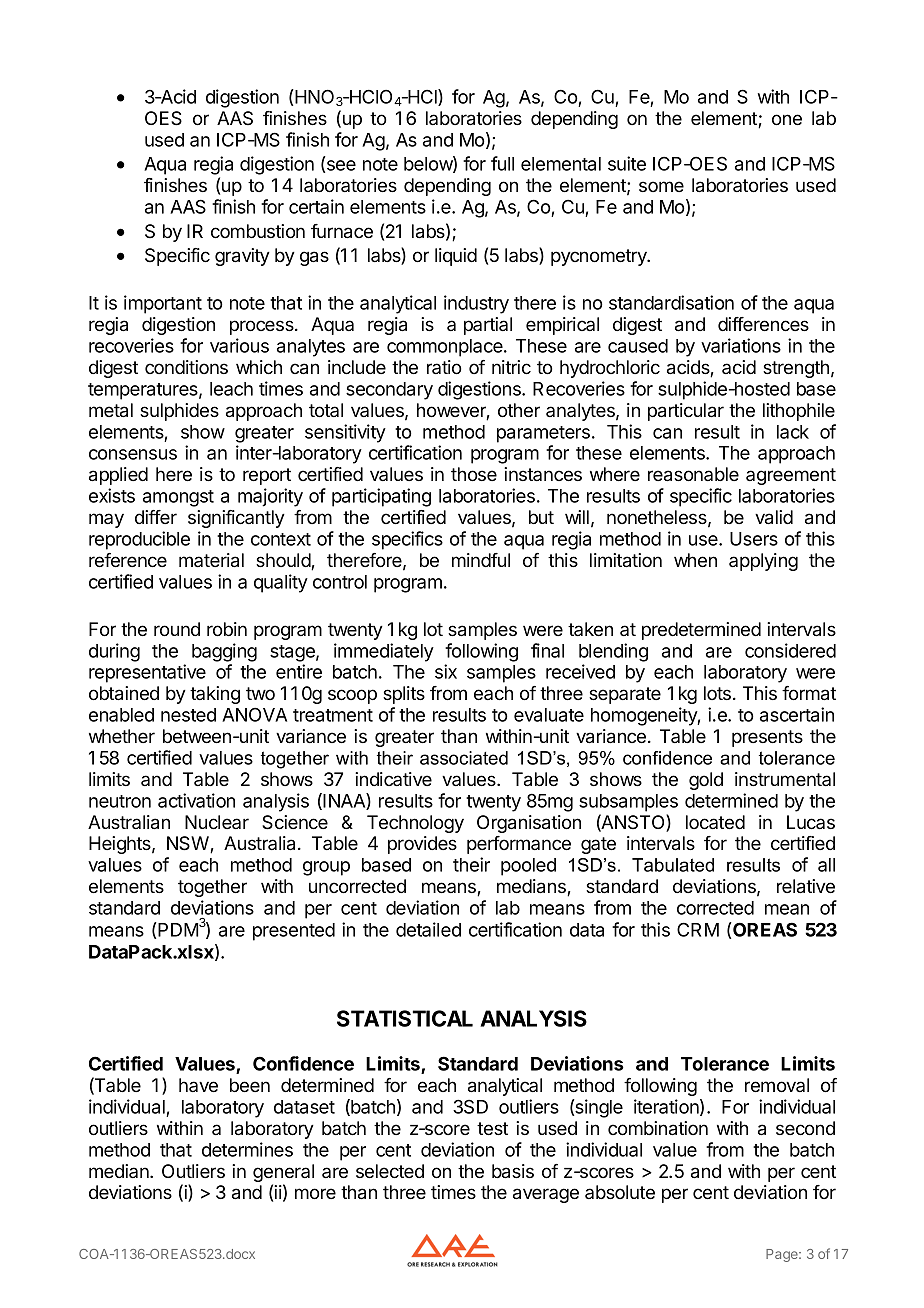 This screenshot has width=924, height=1308. Describe the element at coordinates (661, 186) in the screenshot. I see `some` at that location.
